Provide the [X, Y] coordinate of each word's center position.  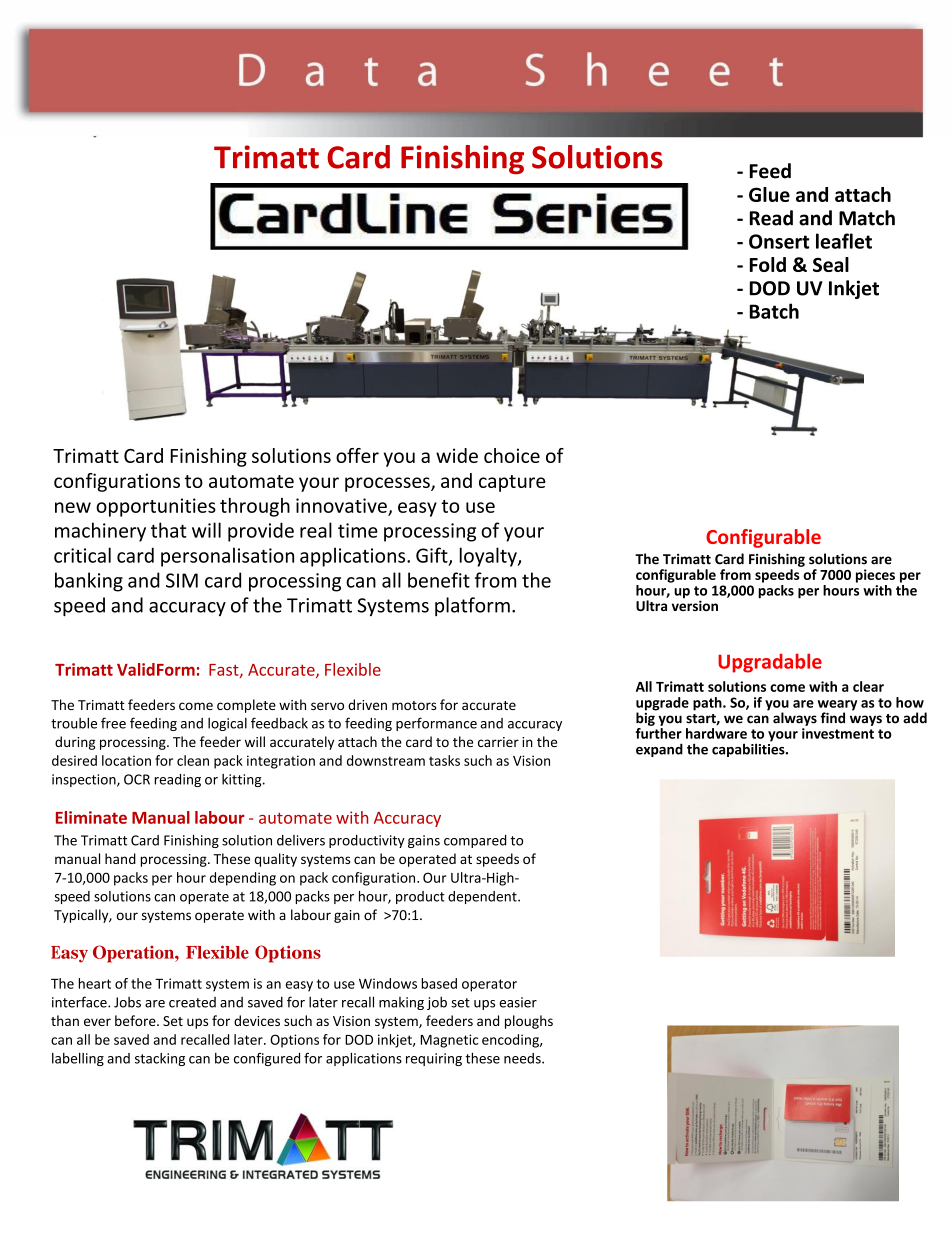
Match [867, 218]
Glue [769, 194]
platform [472, 606]
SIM [182, 580]
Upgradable [770, 663]
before [136, 1020]
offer [357, 455]
